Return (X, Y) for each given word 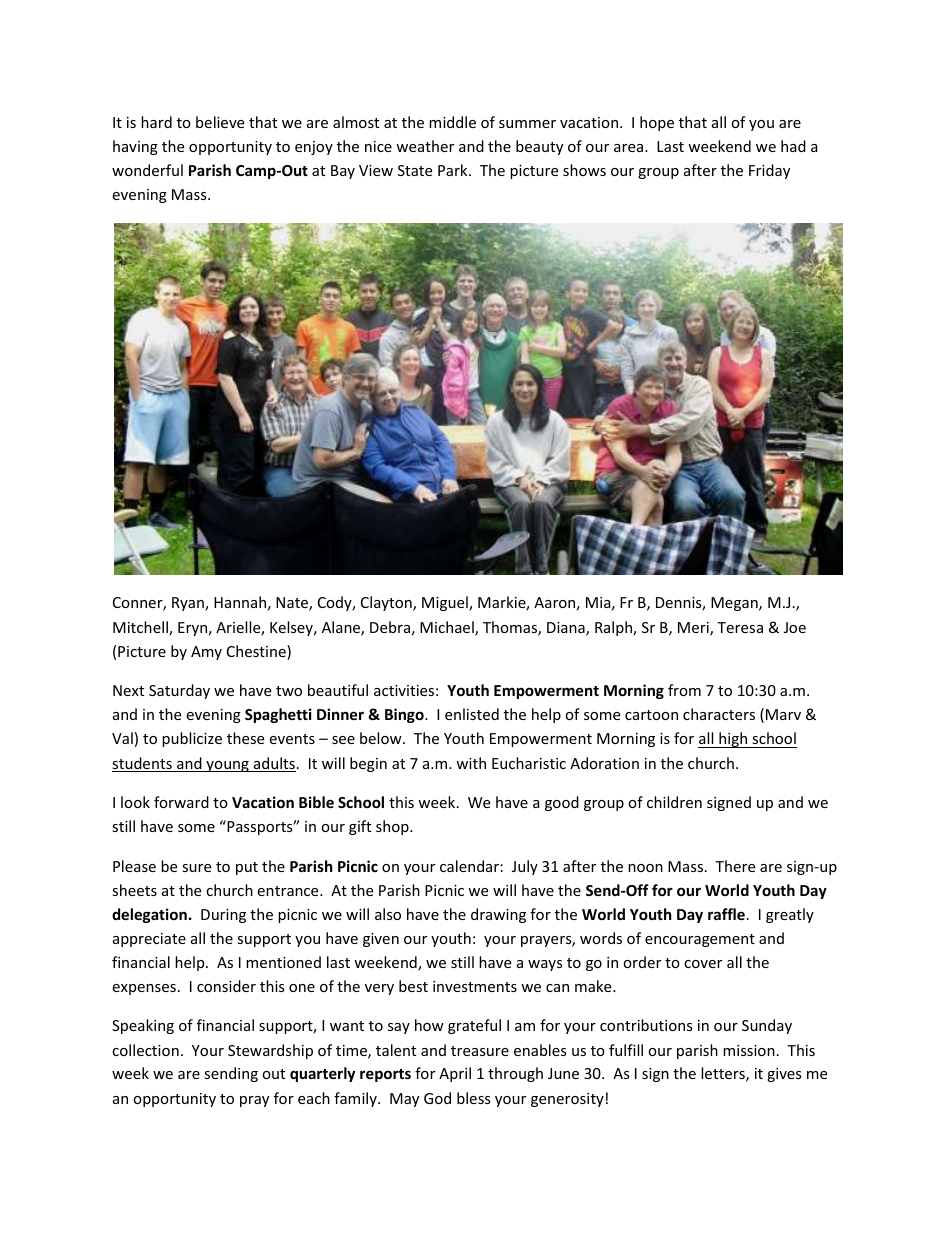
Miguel (446, 603)
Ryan (189, 604)
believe (220, 122)
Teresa (740, 627)
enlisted (472, 714)
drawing (498, 915)
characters (719, 714)
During (223, 916)
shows (584, 170)
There (735, 866)
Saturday (179, 691)
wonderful (147, 170)
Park (454, 170)
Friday (769, 171)
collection (145, 1050)
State (415, 170)
